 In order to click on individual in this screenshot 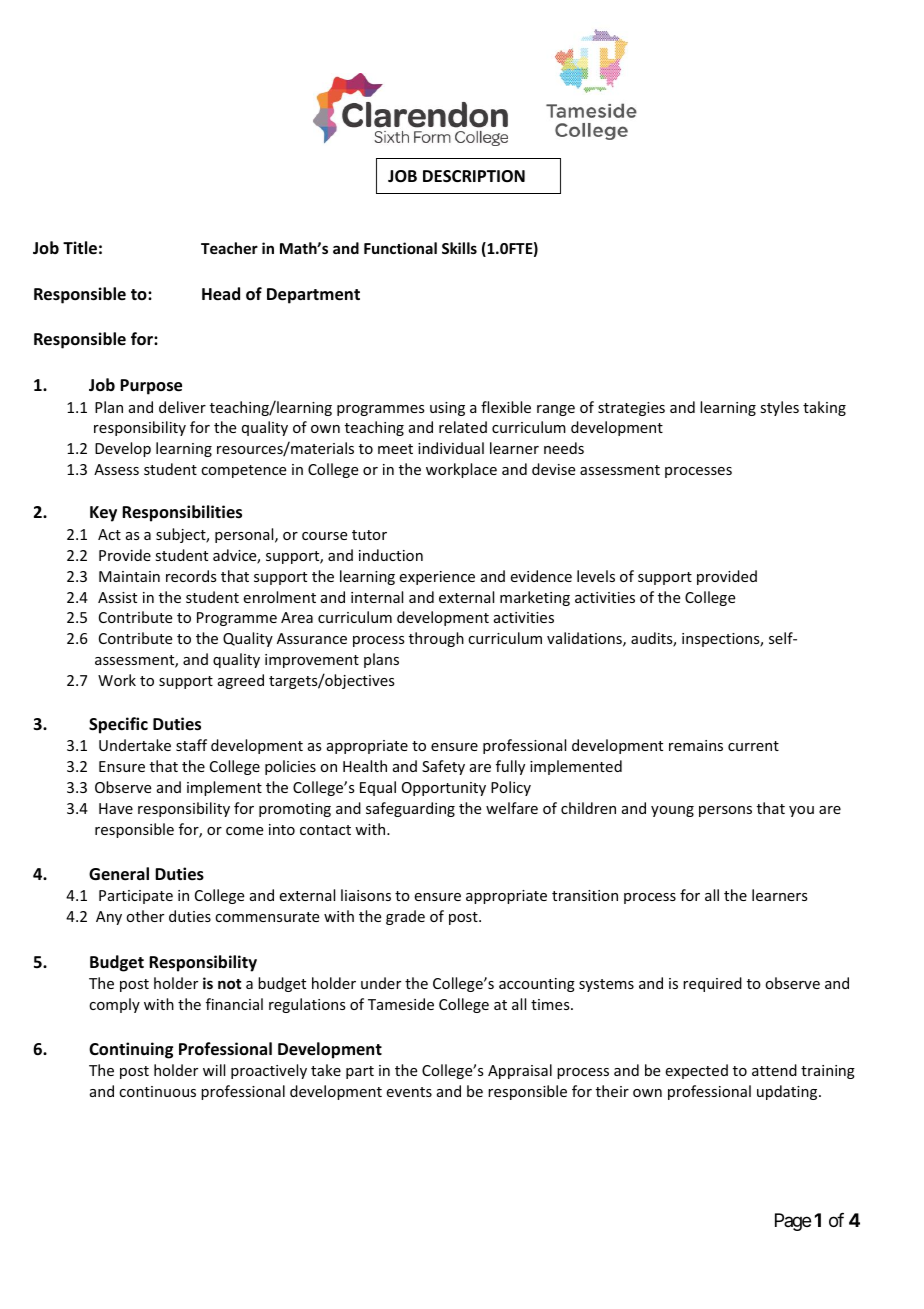, I will do `click(451, 448)`.
